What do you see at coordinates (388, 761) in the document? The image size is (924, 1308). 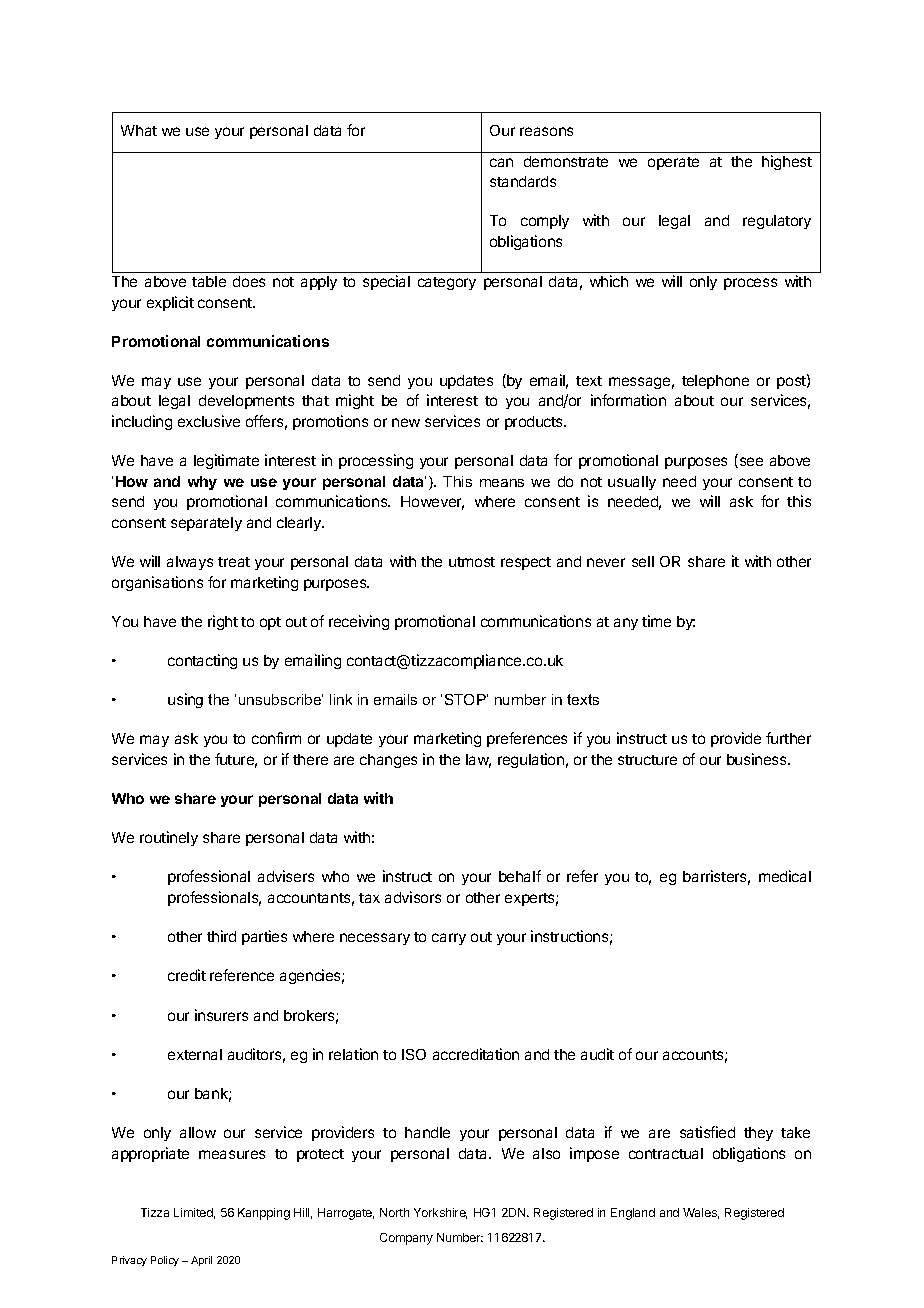 I see `changes` at bounding box center [388, 761].
